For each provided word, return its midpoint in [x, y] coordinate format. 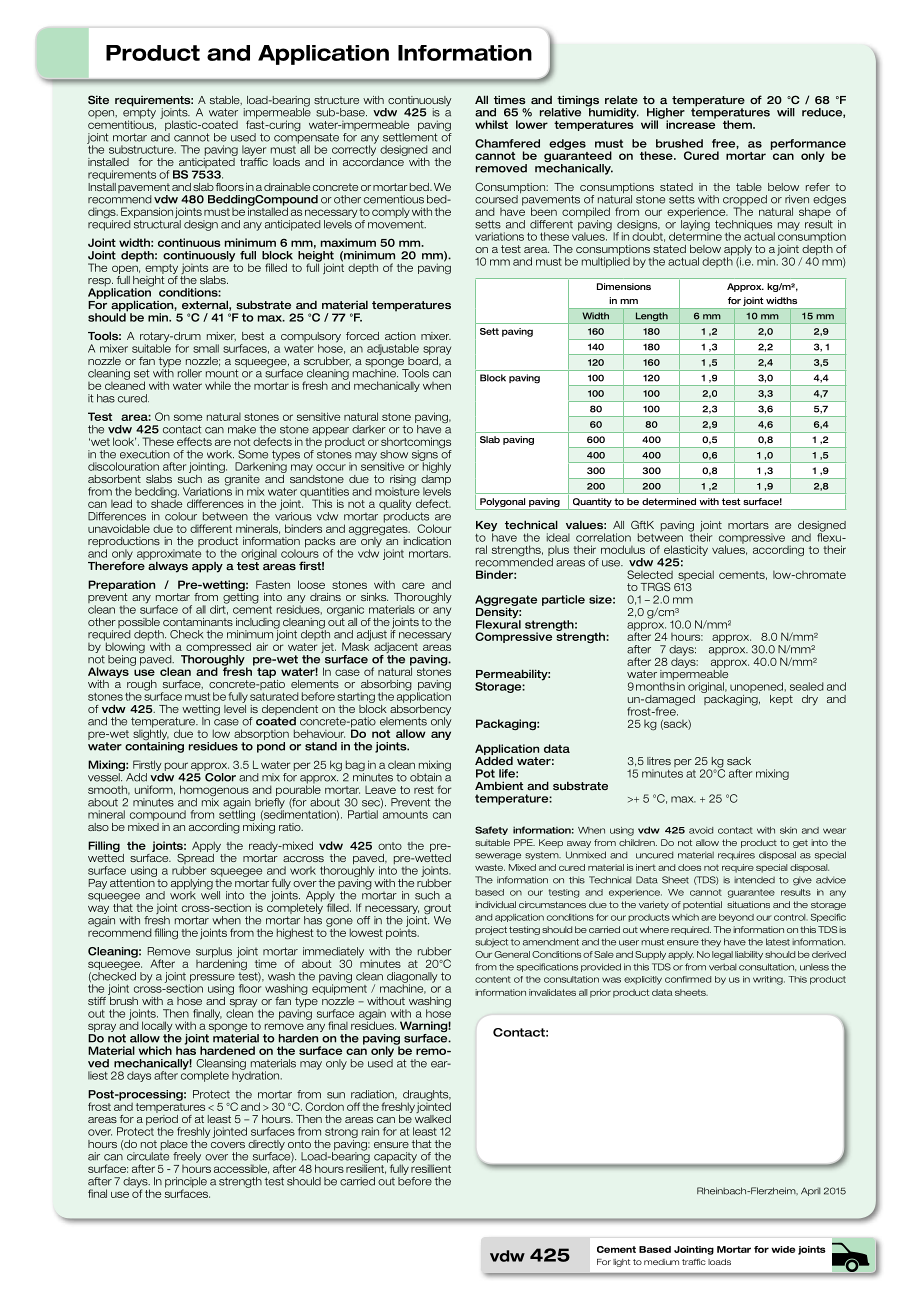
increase [691, 123]
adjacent [396, 649]
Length [651, 318]
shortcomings [416, 444]
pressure [212, 979]
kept [781, 700]
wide [783, 1249]
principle [186, 1183]
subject [491, 942]
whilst [491, 124]
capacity [395, 1158]
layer [254, 150]
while [218, 385]
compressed [217, 649]
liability [749, 955]
